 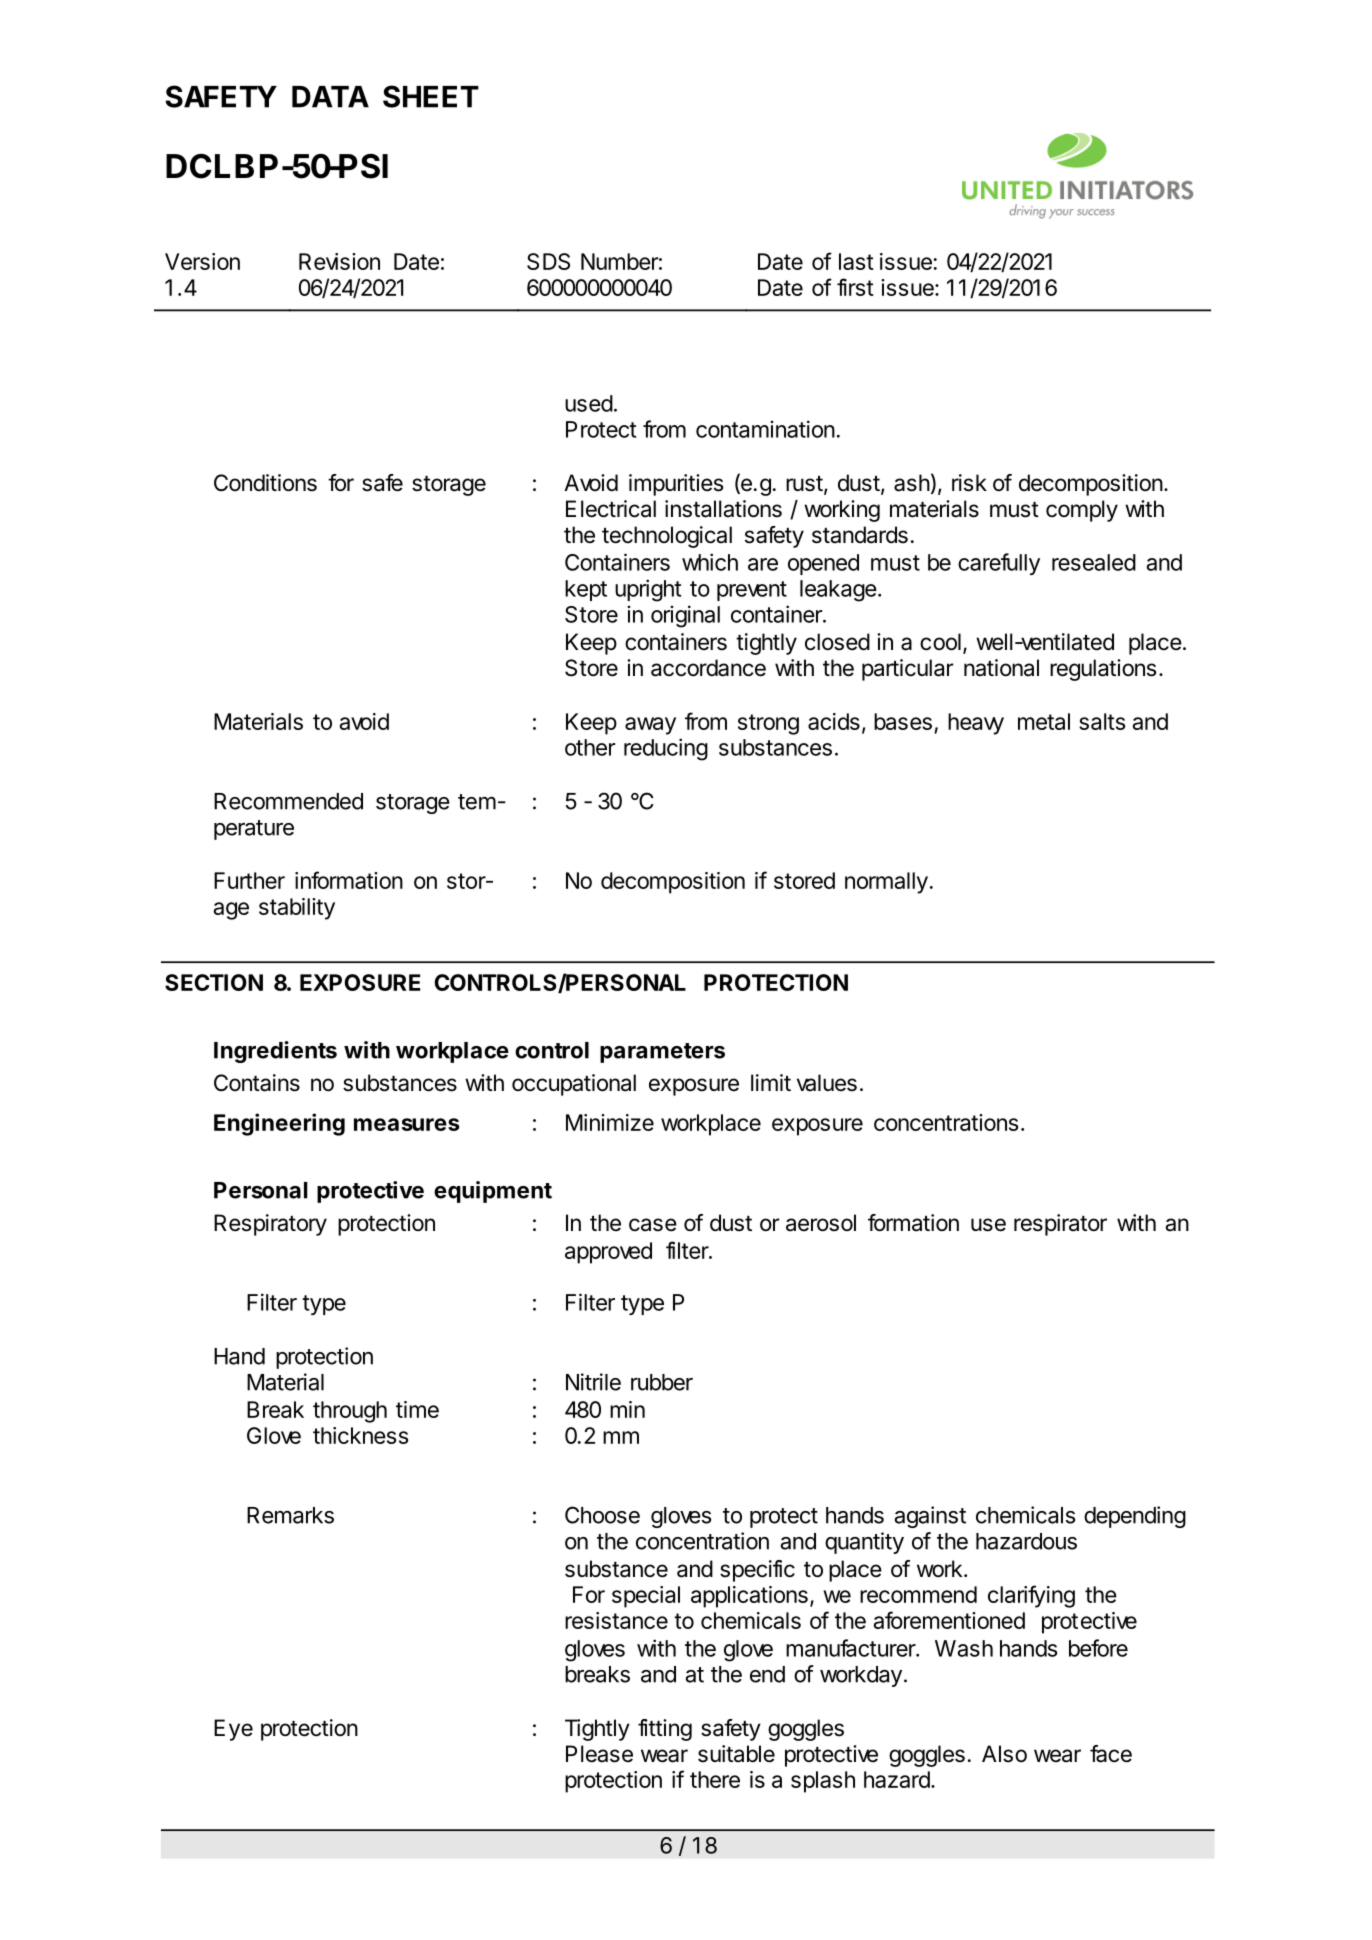 What do you see at coordinates (676, 485) in the page?
I see `impurities` at bounding box center [676, 485].
